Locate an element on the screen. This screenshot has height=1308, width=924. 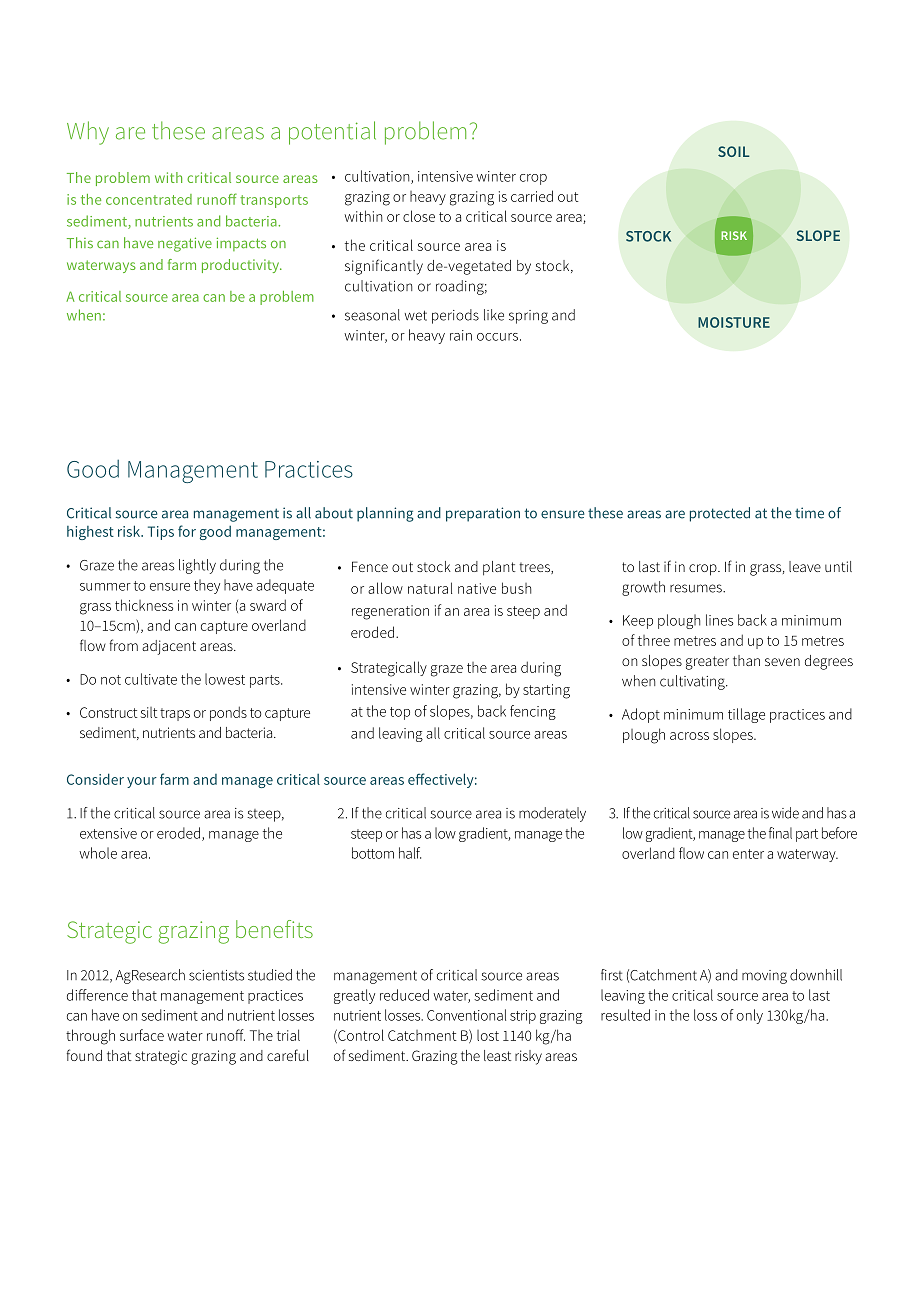
productivity is located at coordinates (242, 266).
